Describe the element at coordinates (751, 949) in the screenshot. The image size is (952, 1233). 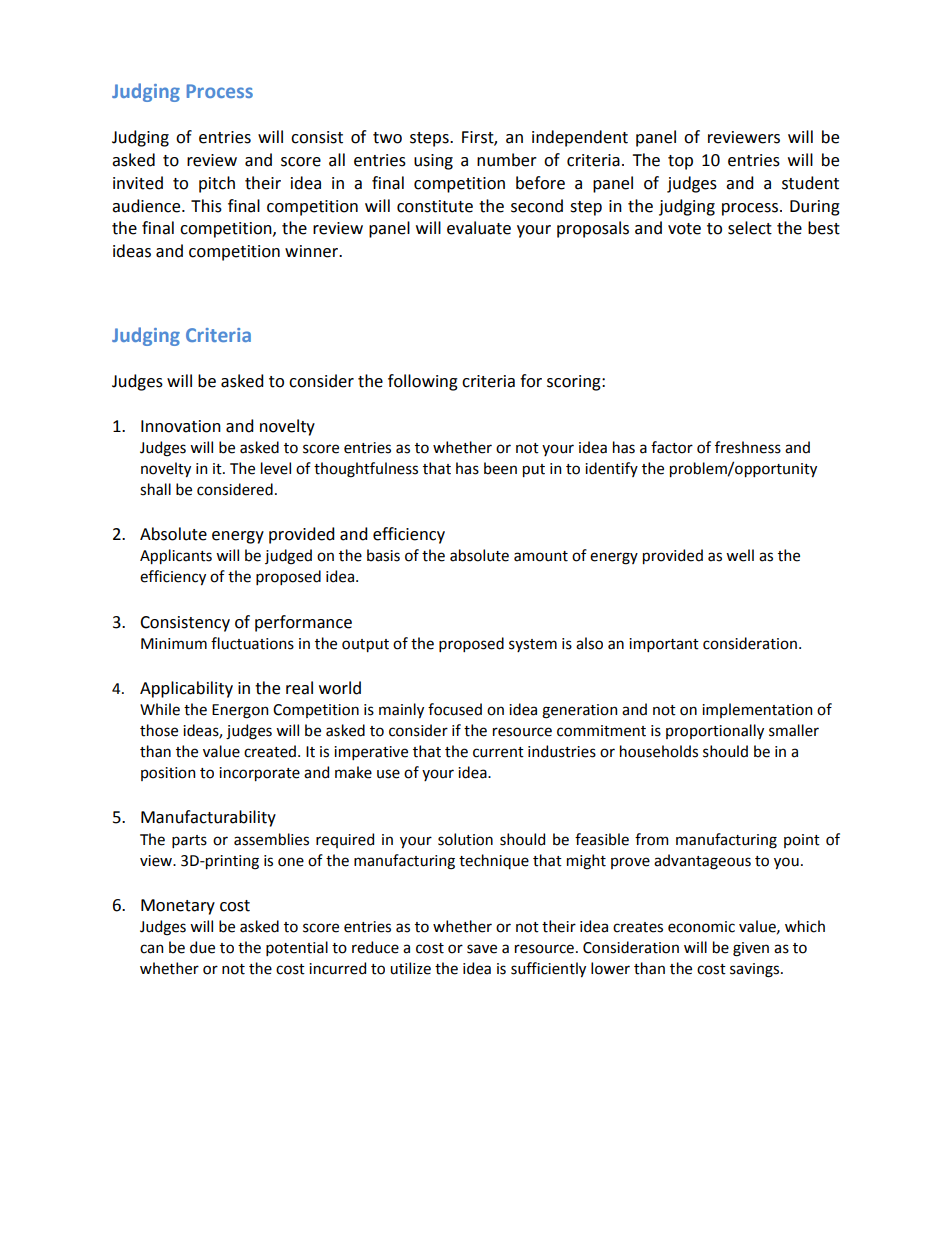
I see `given` at that location.
